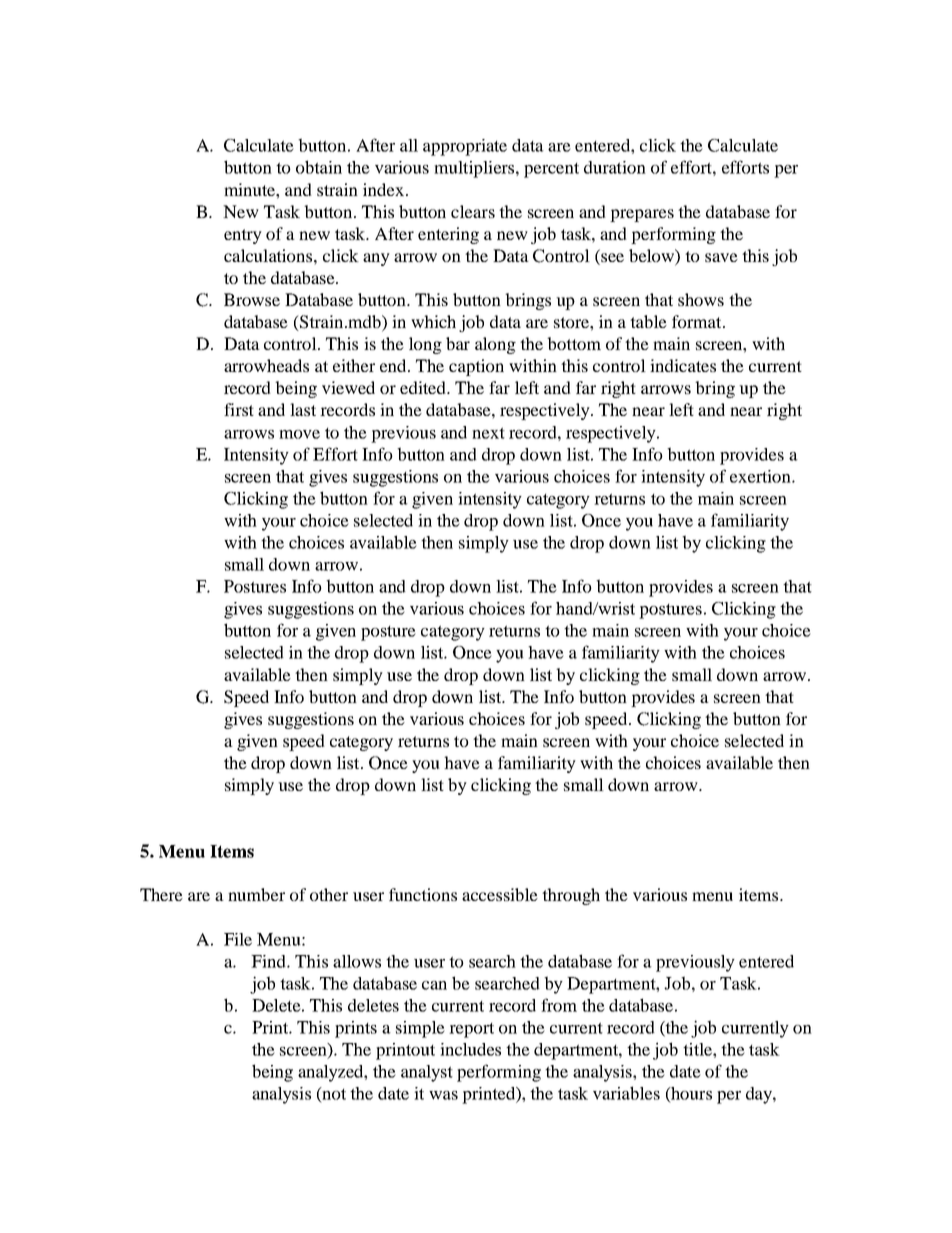  What do you see at coordinates (269, 961) in the screenshot?
I see `Find` at bounding box center [269, 961].
